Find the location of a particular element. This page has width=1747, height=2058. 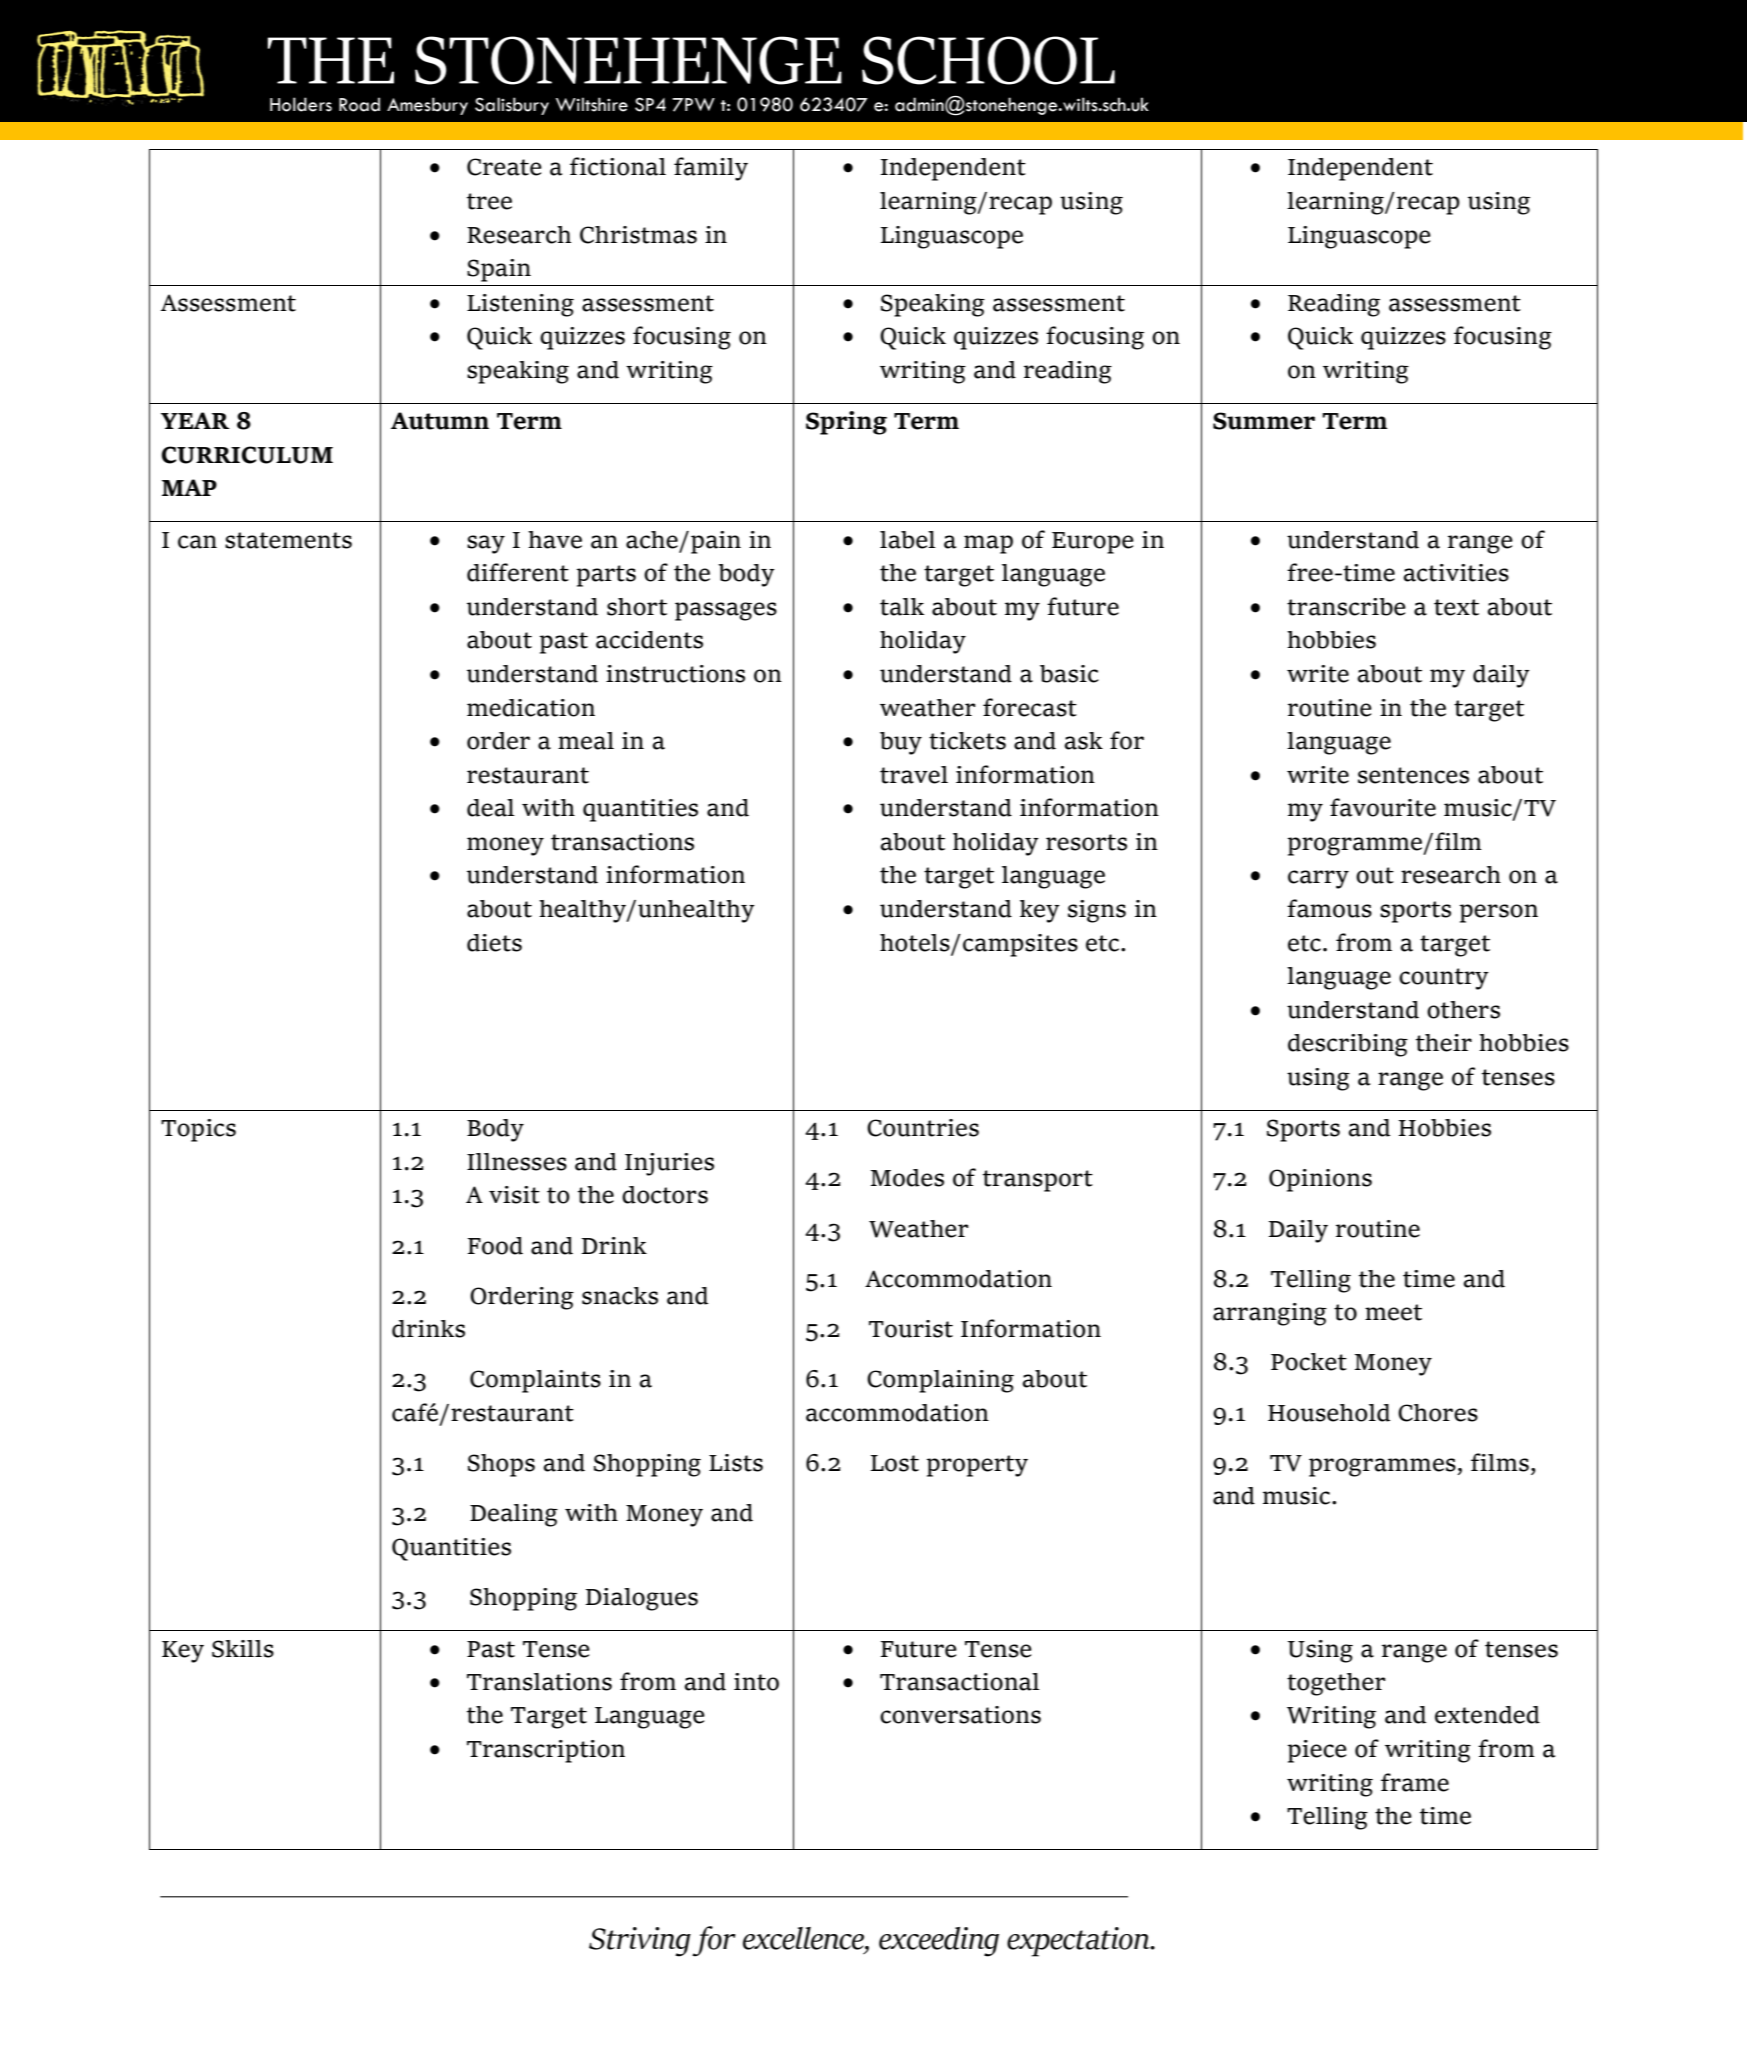

Road is located at coordinates (359, 104).
